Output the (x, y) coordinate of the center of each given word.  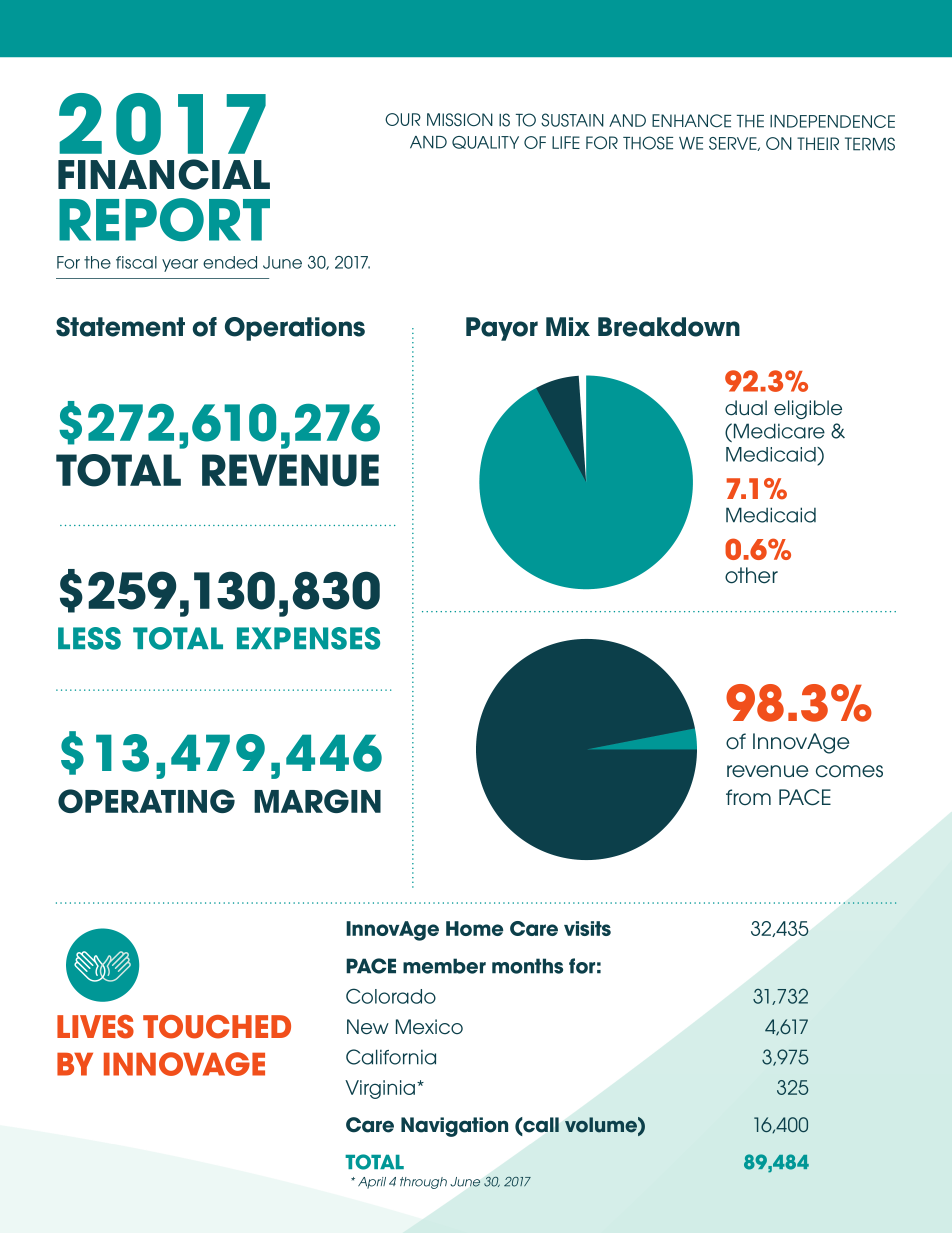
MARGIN (317, 801)
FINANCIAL (164, 174)
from (748, 797)
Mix (568, 326)
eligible (808, 409)
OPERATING (146, 801)
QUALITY (485, 142)
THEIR (818, 143)
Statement (120, 327)
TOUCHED (217, 1027)
